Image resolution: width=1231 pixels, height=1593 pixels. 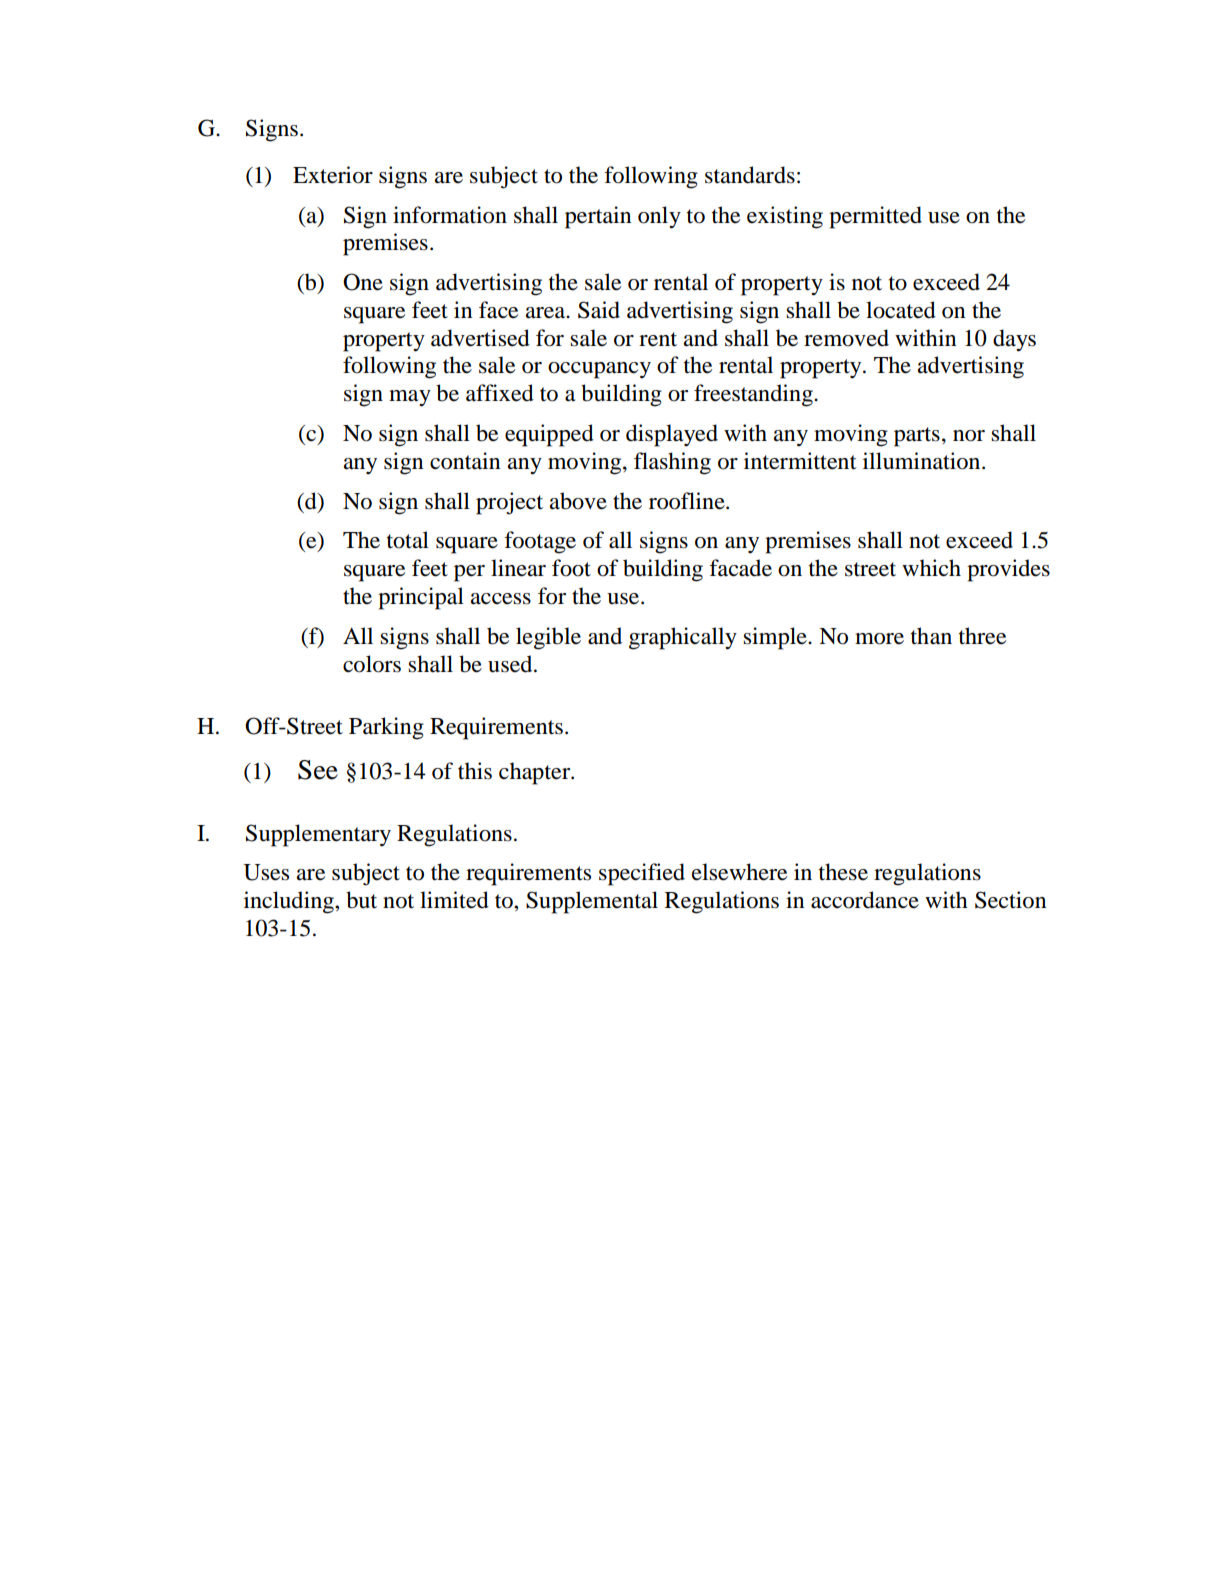 I want to click on roofline, so click(x=688, y=501).
